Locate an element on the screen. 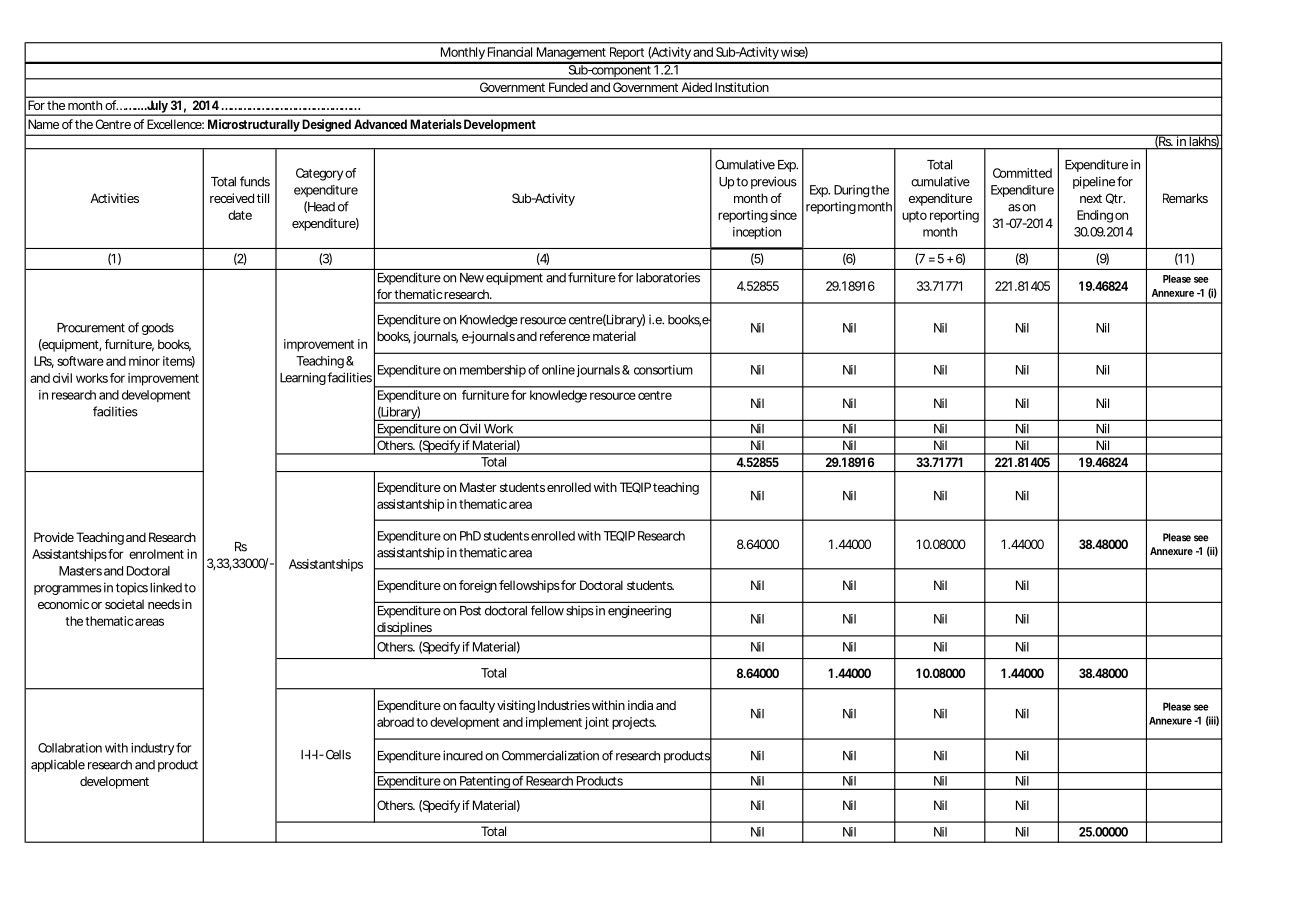  engineering is located at coordinates (639, 611).
